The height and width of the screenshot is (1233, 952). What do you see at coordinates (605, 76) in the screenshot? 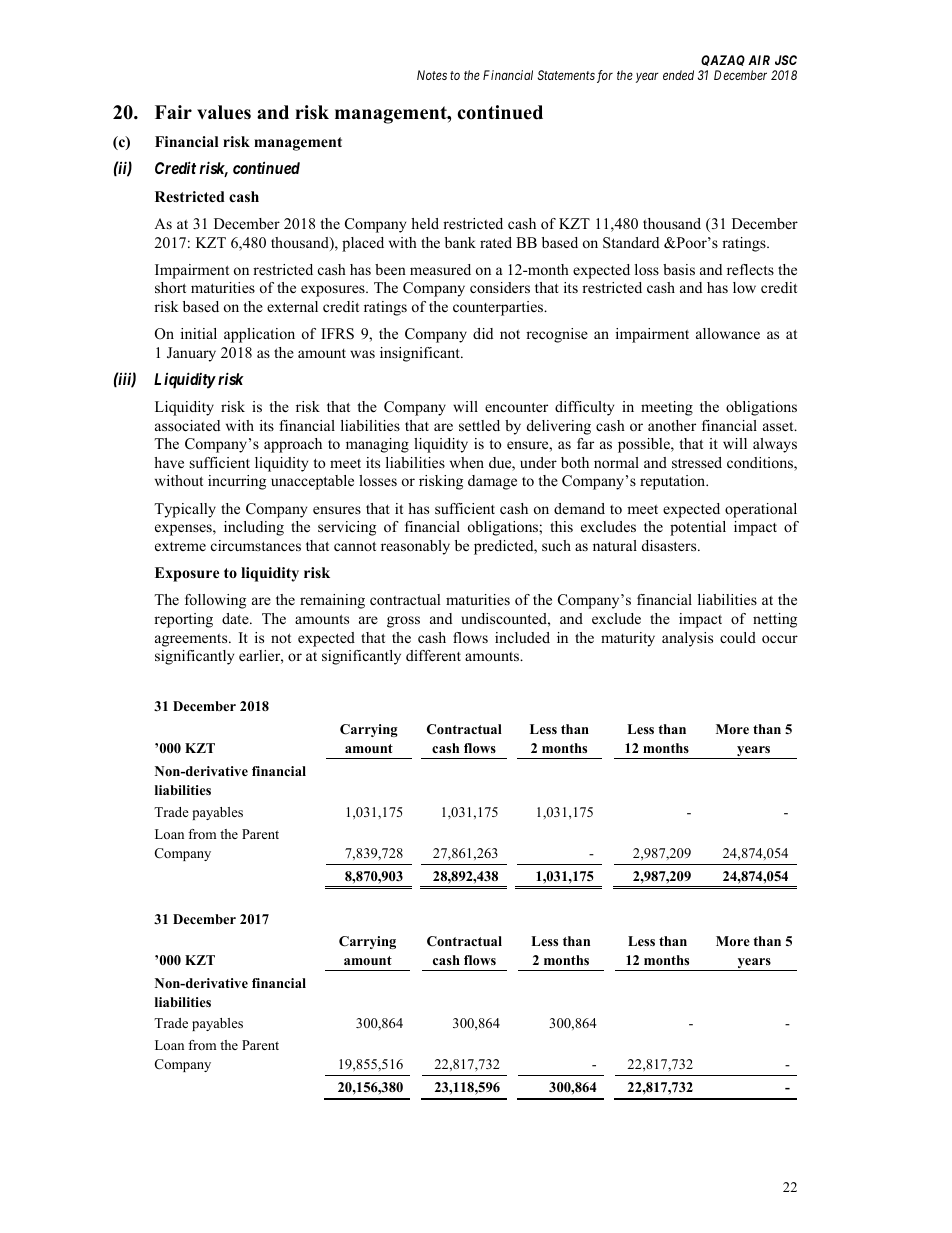
I see `for` at bounding box center [605, 76].
